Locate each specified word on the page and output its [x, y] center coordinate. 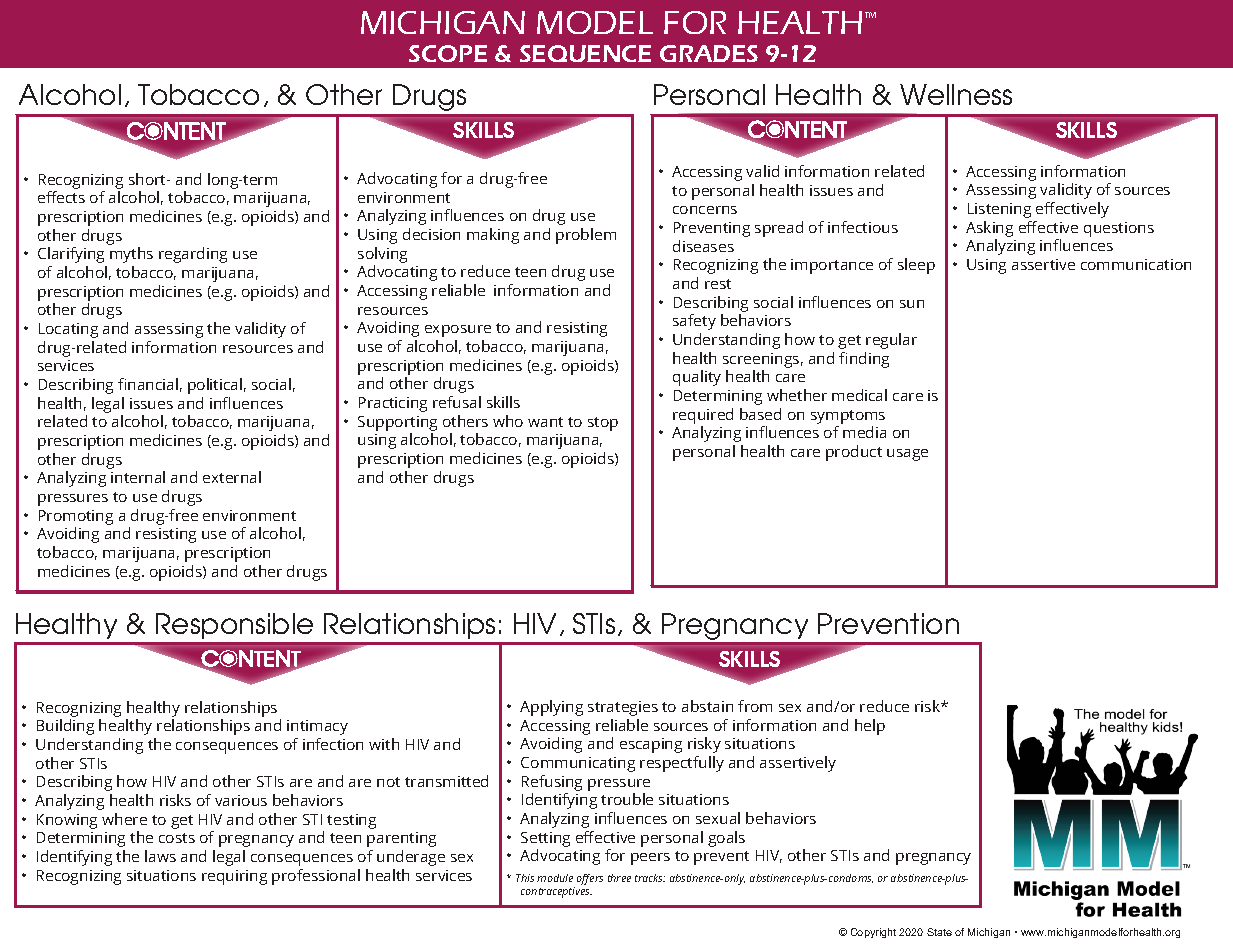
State [939, 932]
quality [697, 378]
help [870, 727]
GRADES [709, 53]
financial [148, 384]
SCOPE [448, 53]
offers [590, 879]
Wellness [956, 94]
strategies [623, 708]
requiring [234, 877]
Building [65, 727]
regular [891, 341]
